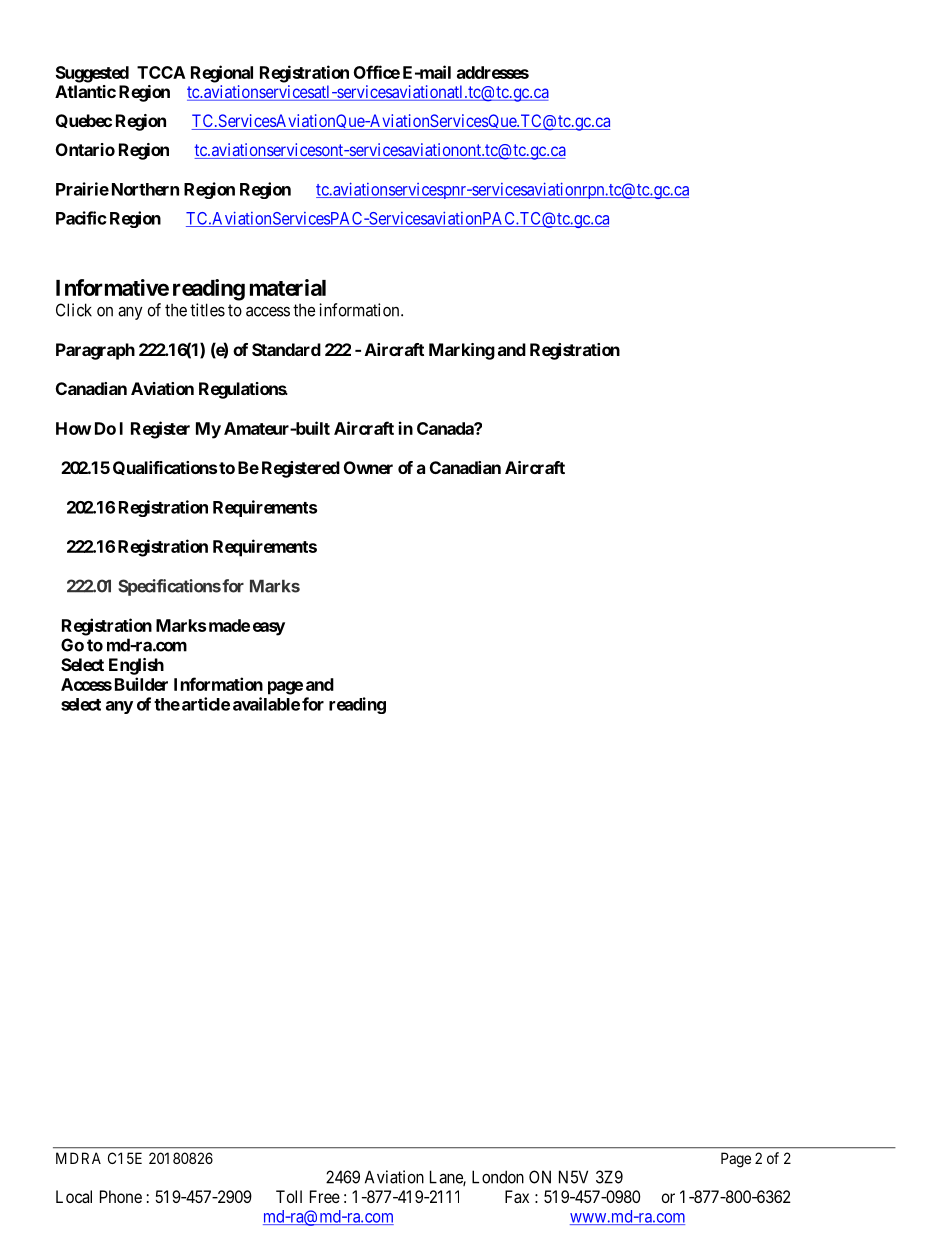 Image resolution: width=952 pixels, height=1233 pixels. What do you see at coordinates (498, 1177) in the screenshot?
I see `London` at bounding box center [498, 1177].
